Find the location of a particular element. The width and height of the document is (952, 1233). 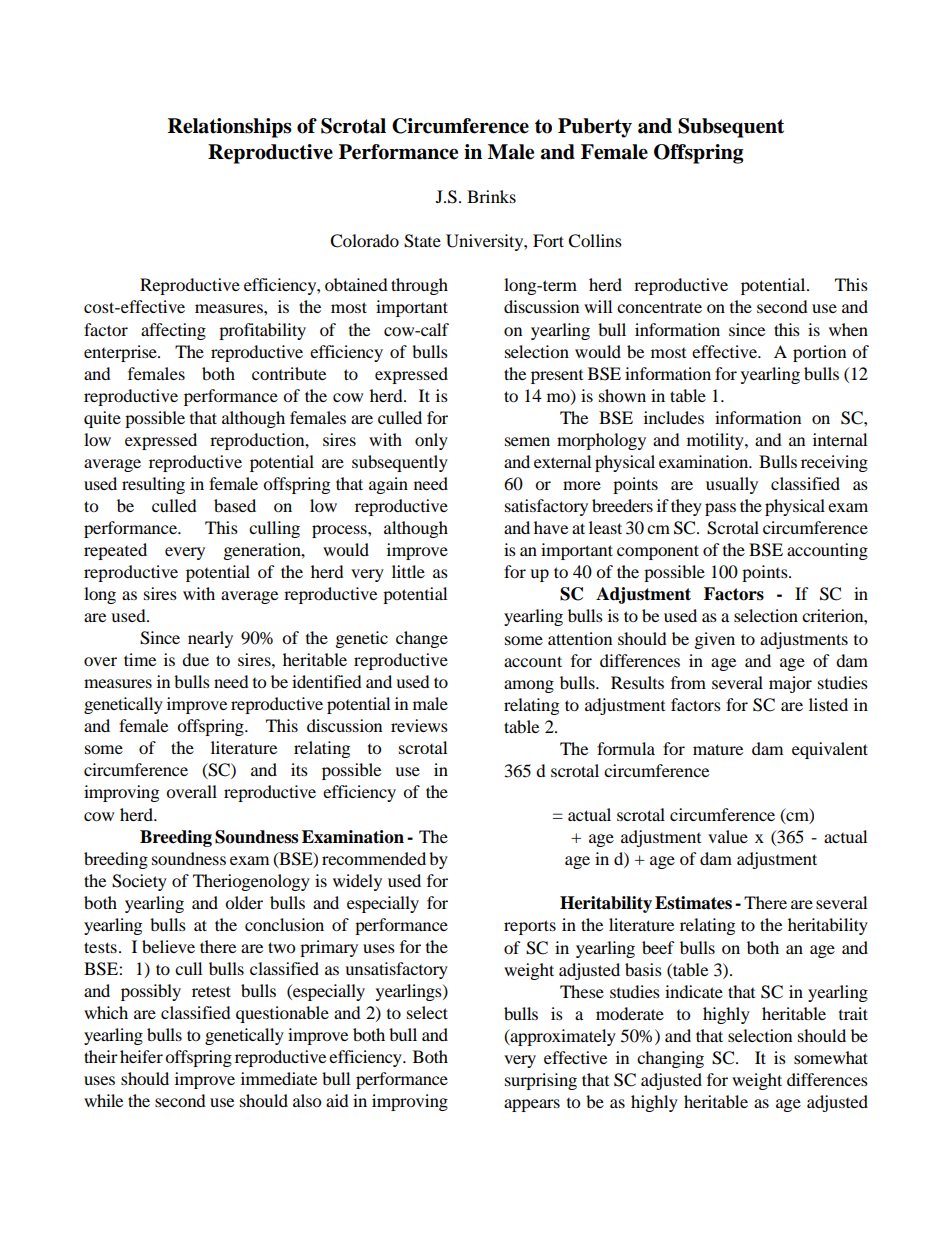

nearly is located at coordinates (210, 639).
